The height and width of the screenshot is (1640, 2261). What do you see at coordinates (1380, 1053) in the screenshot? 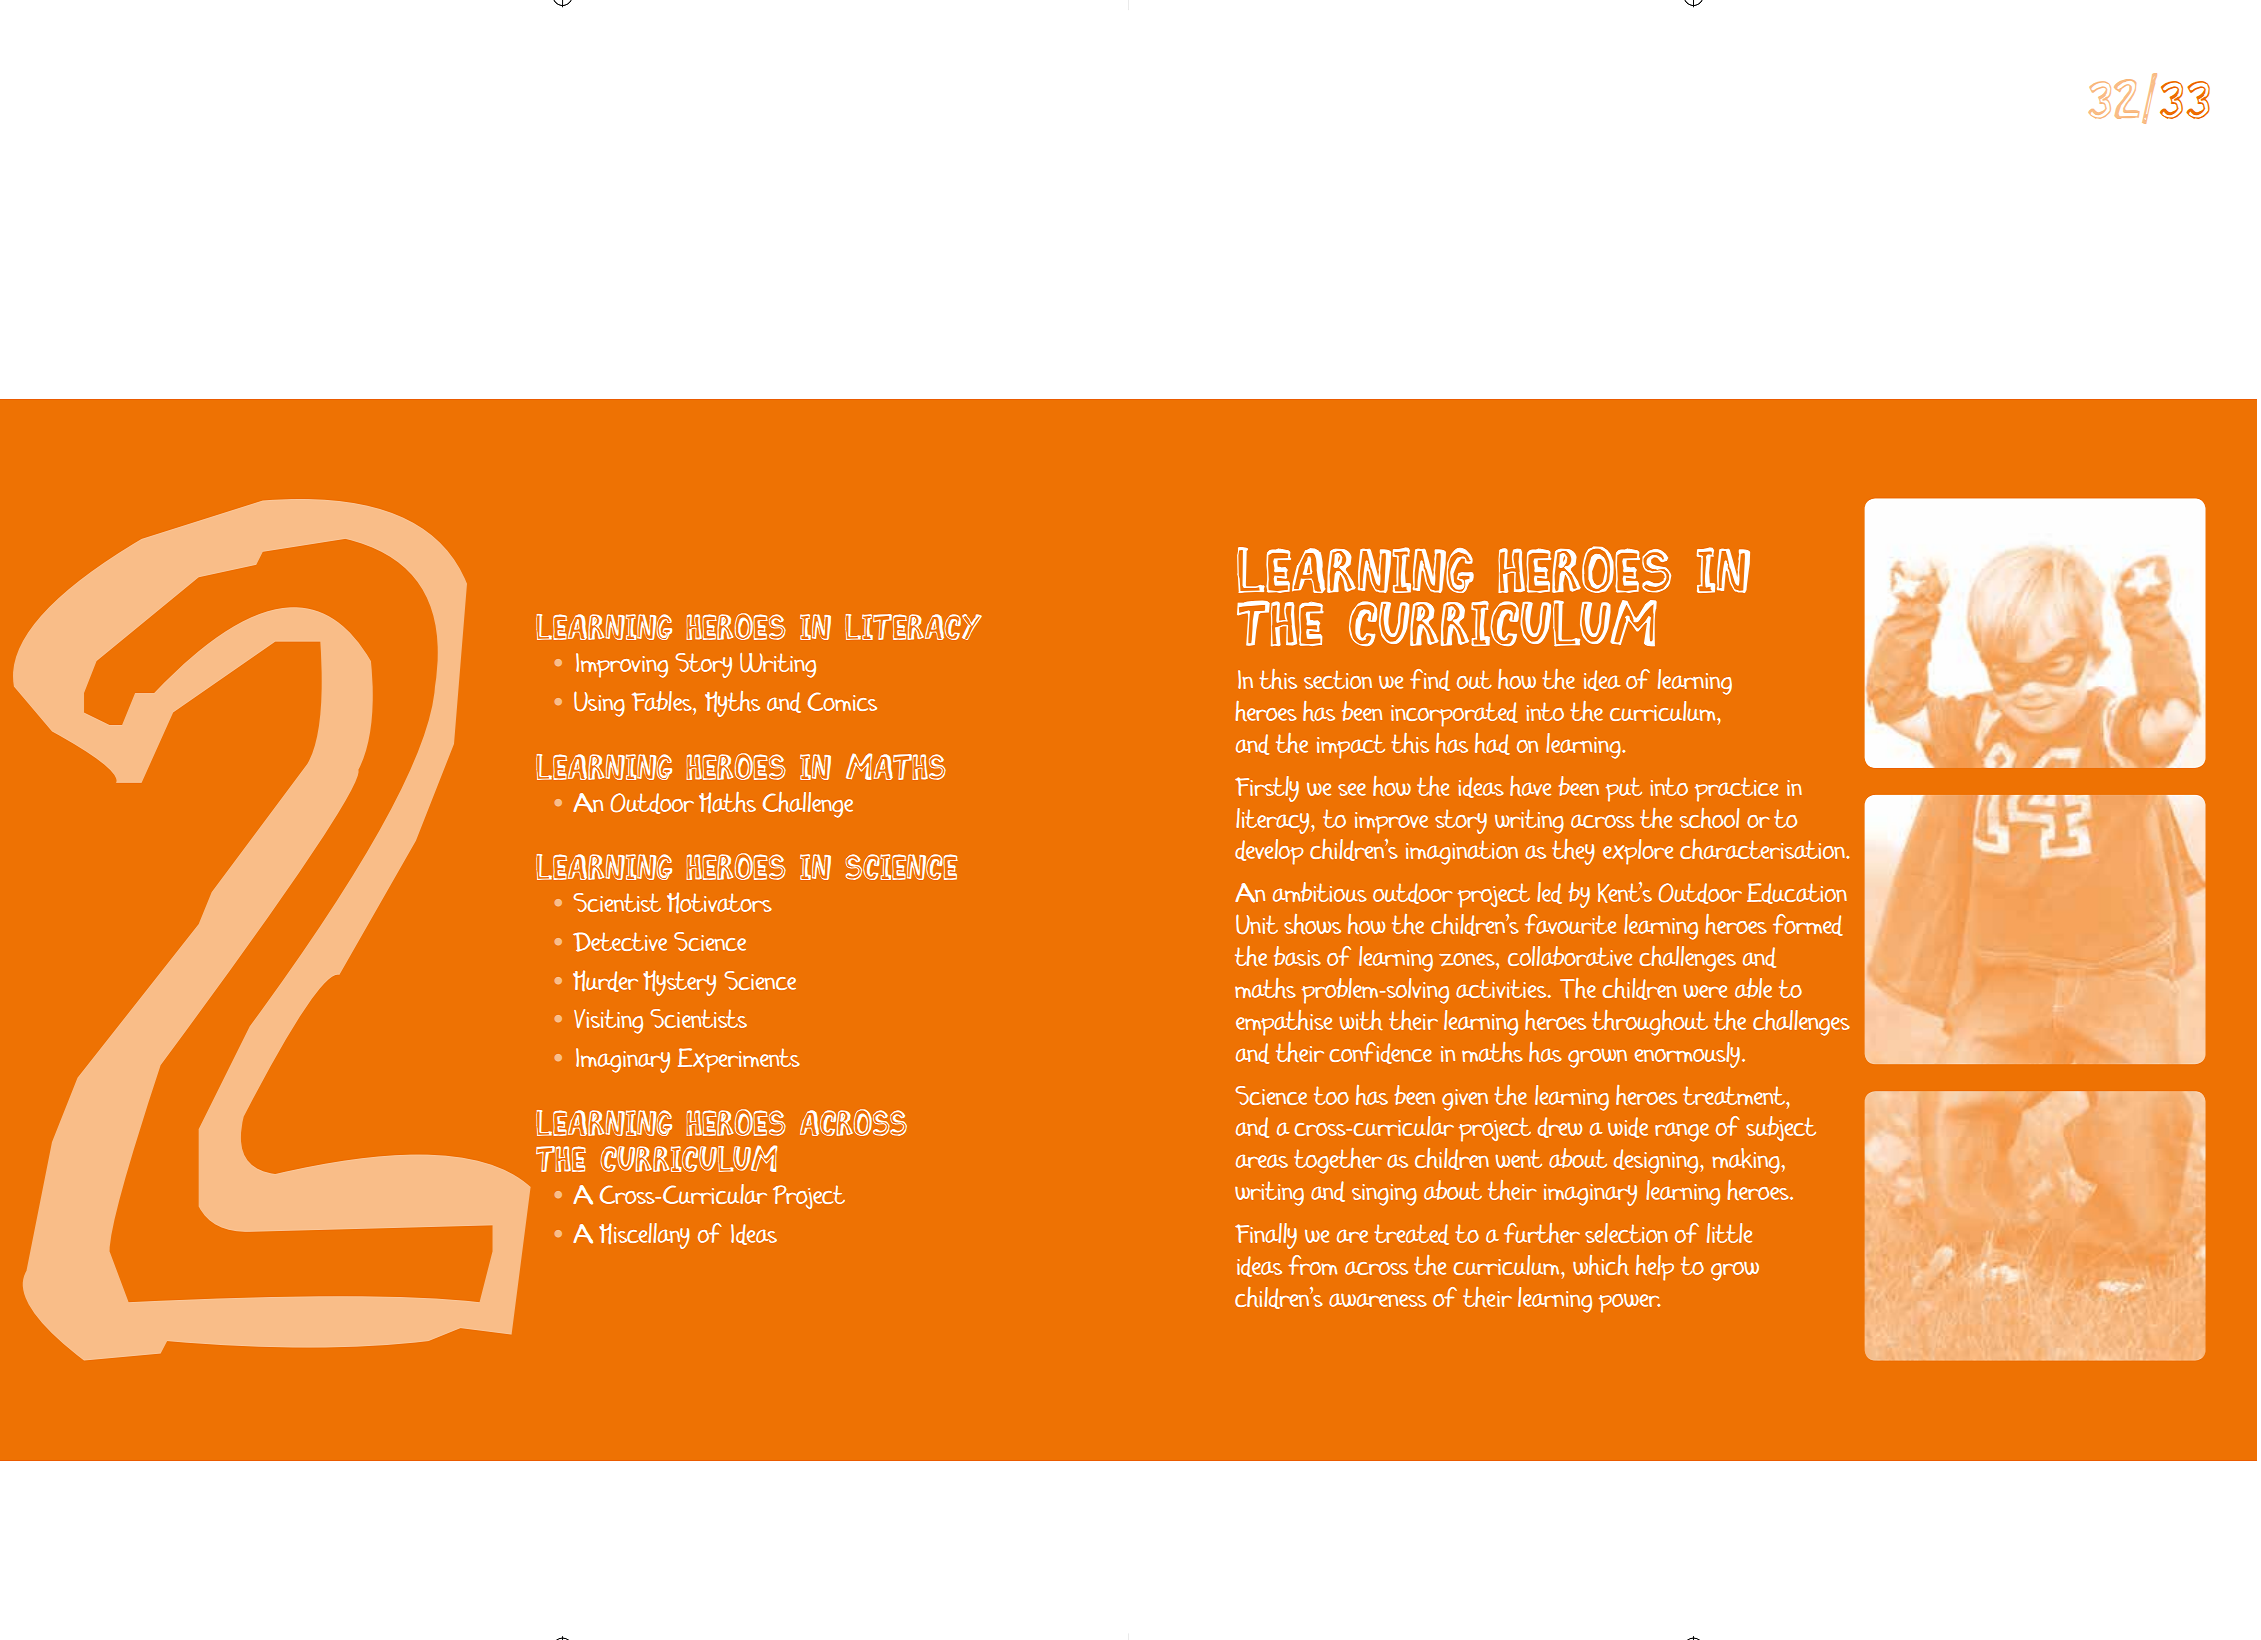
I see `confidence` at bounding box center [1380, 1053].
